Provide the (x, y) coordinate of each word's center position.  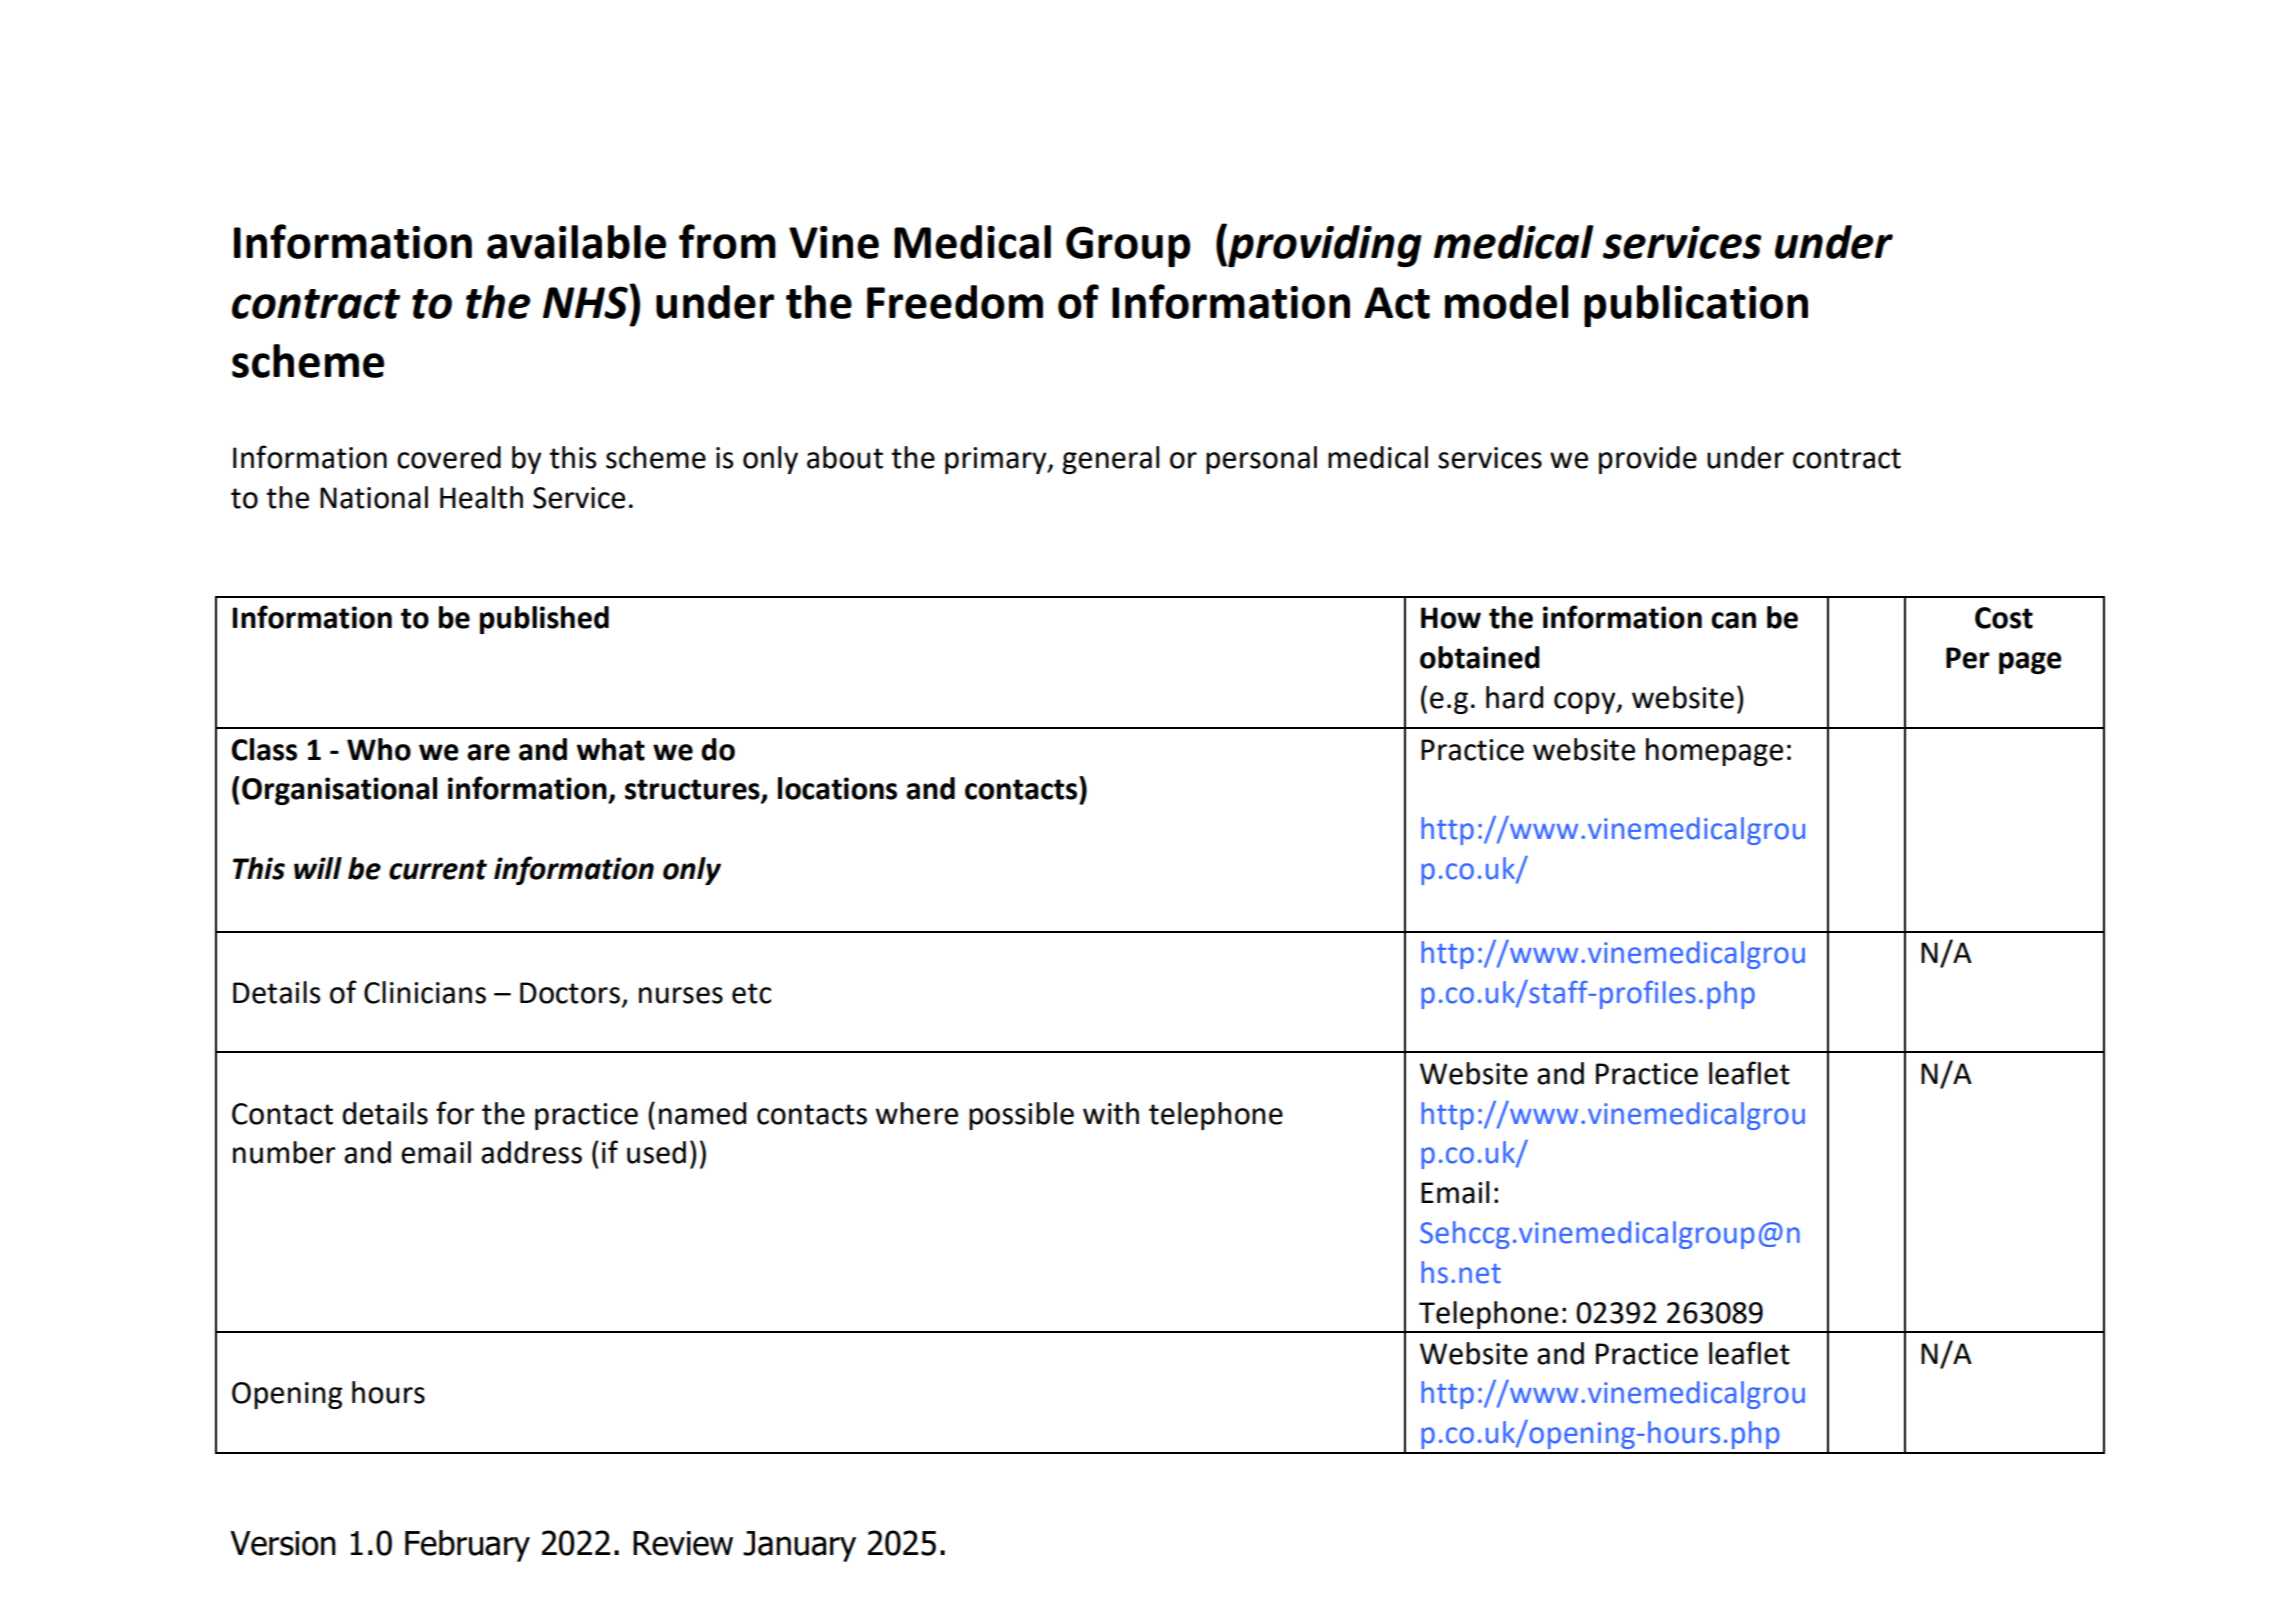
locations (837, 788)
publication (1696, 306)
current (438, 869)
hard (1514, 697)
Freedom (955, 302)
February (467, 1546)
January (799, 1546)
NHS (586, 301)
